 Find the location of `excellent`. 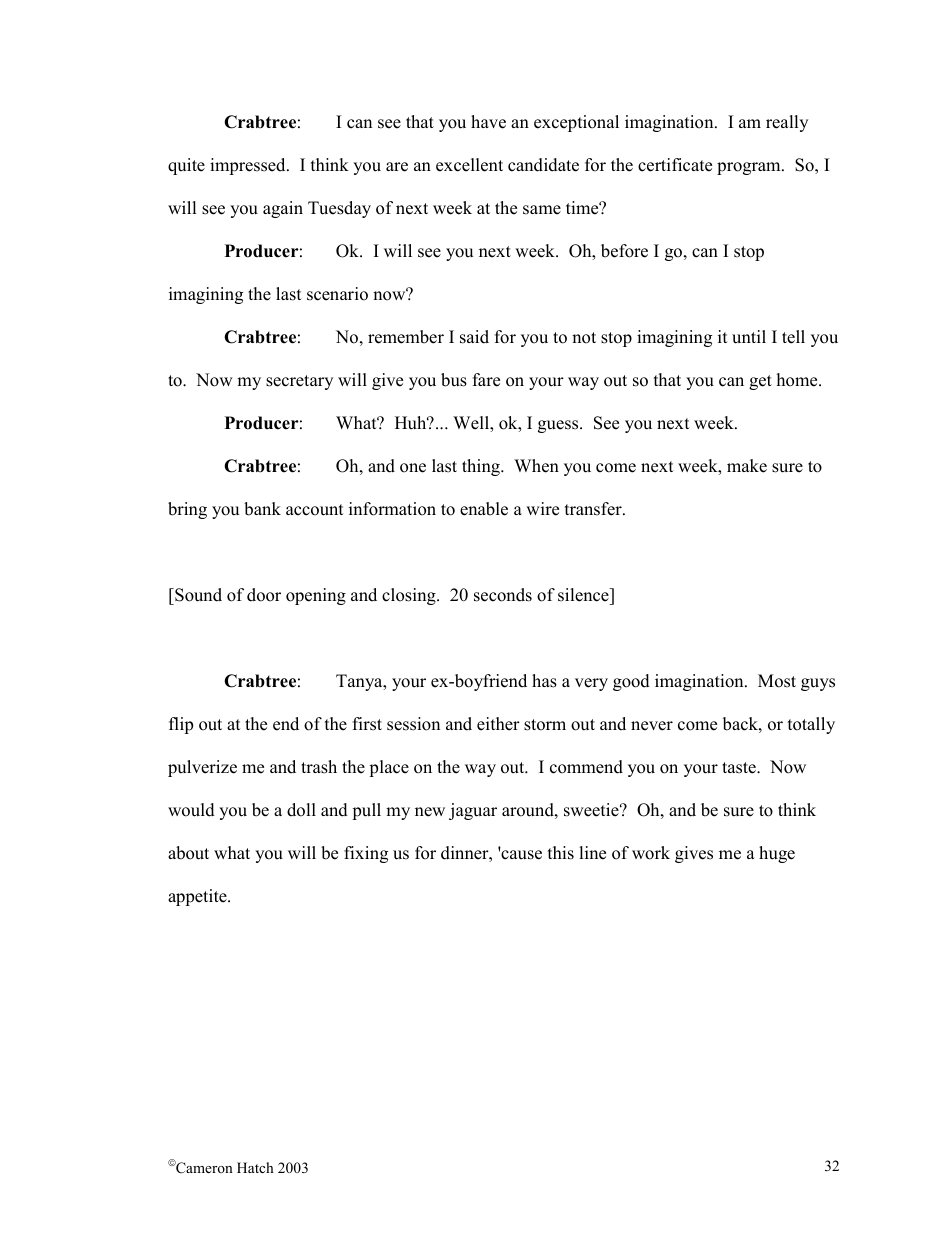

excellent is located at coordinates (469, 165).
